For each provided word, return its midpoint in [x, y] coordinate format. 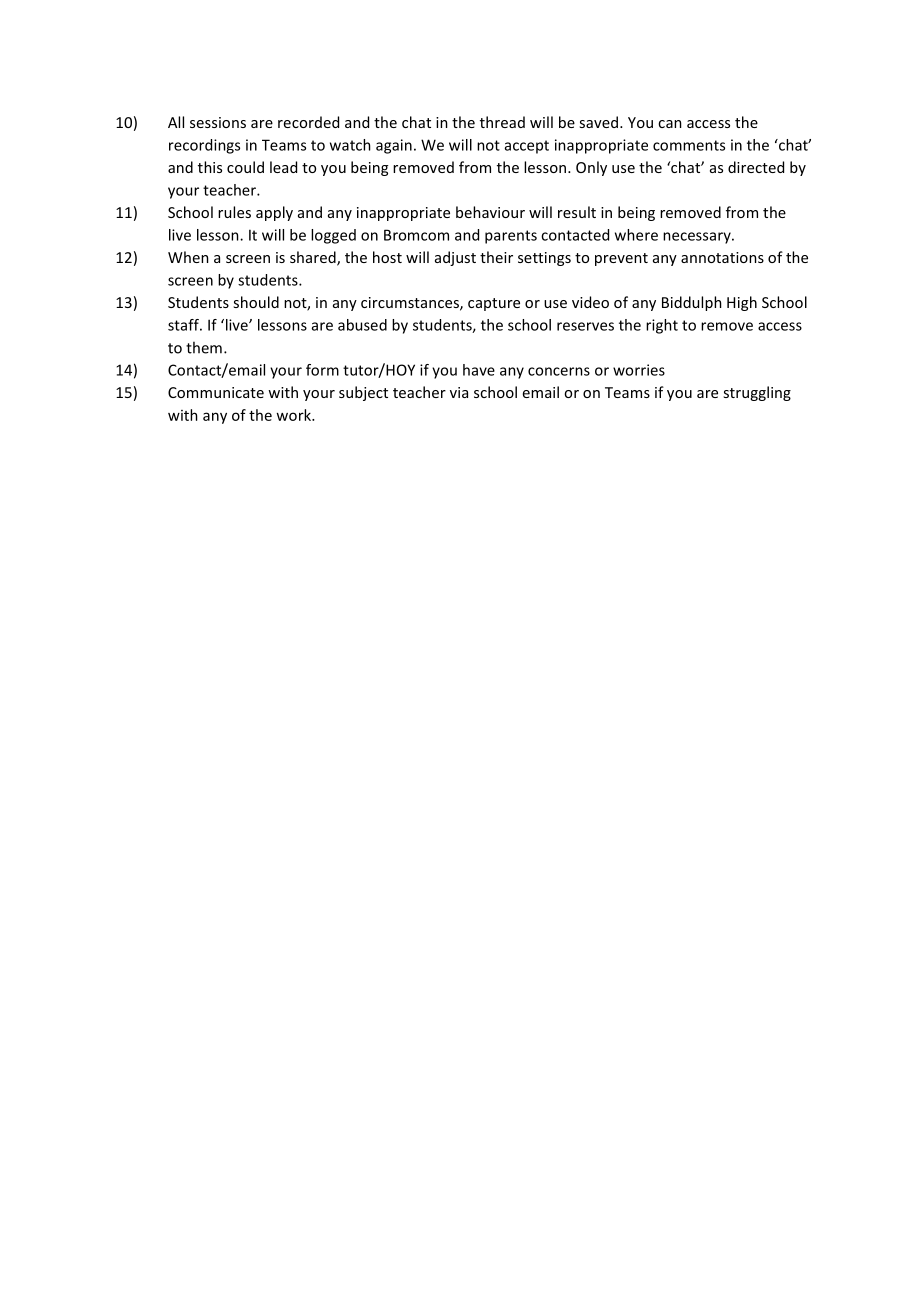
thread [502, 122]
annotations [722, 257]
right [662, 326]
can [670, 124]
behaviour [490, 212]
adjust [455, 258]
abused [362, 325]
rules [234, 212]
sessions [218, 122]
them [204, 347]
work [294, 415]
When [188, 257]
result [577, 212]
